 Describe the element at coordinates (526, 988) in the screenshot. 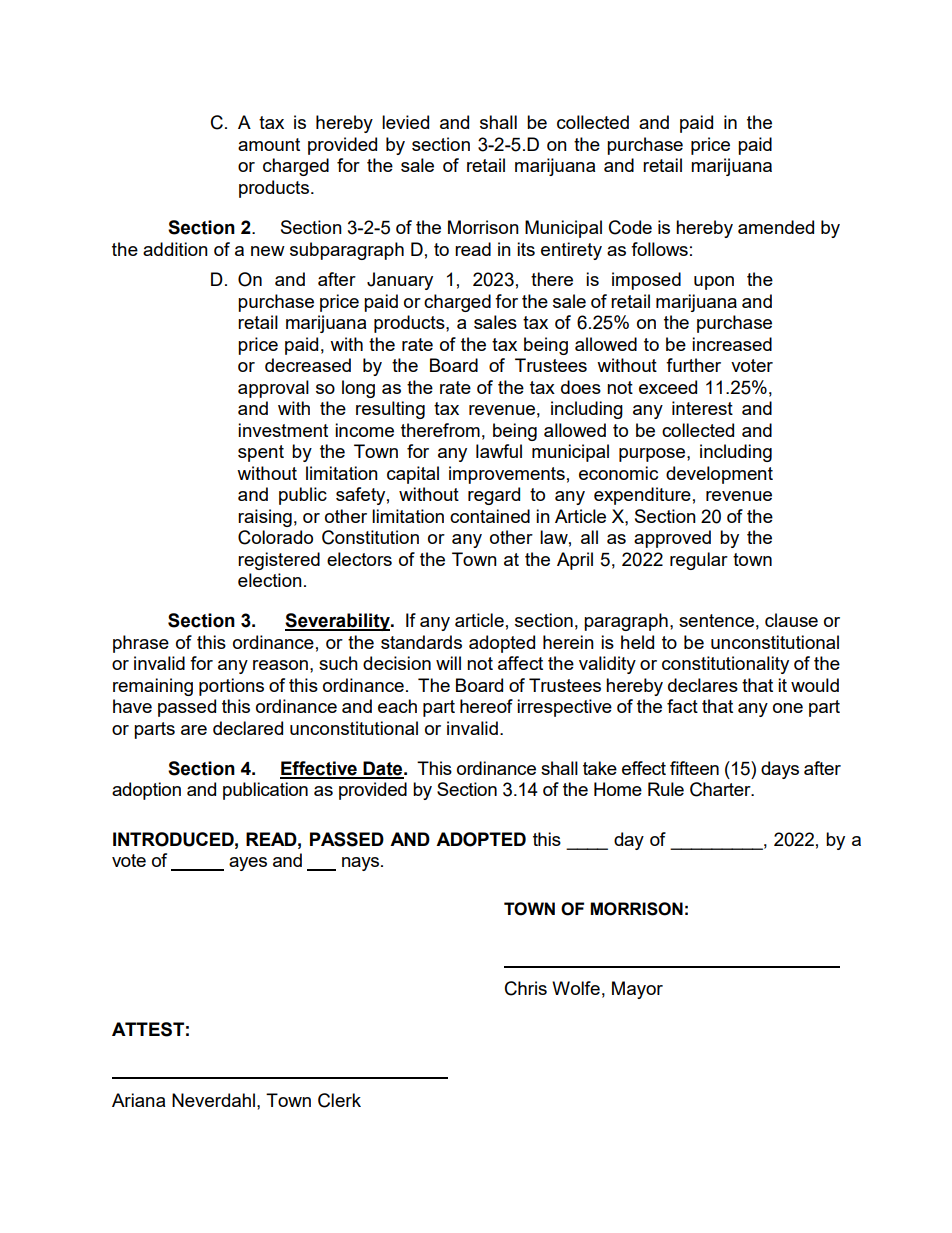

I see `Chris` at that location.
